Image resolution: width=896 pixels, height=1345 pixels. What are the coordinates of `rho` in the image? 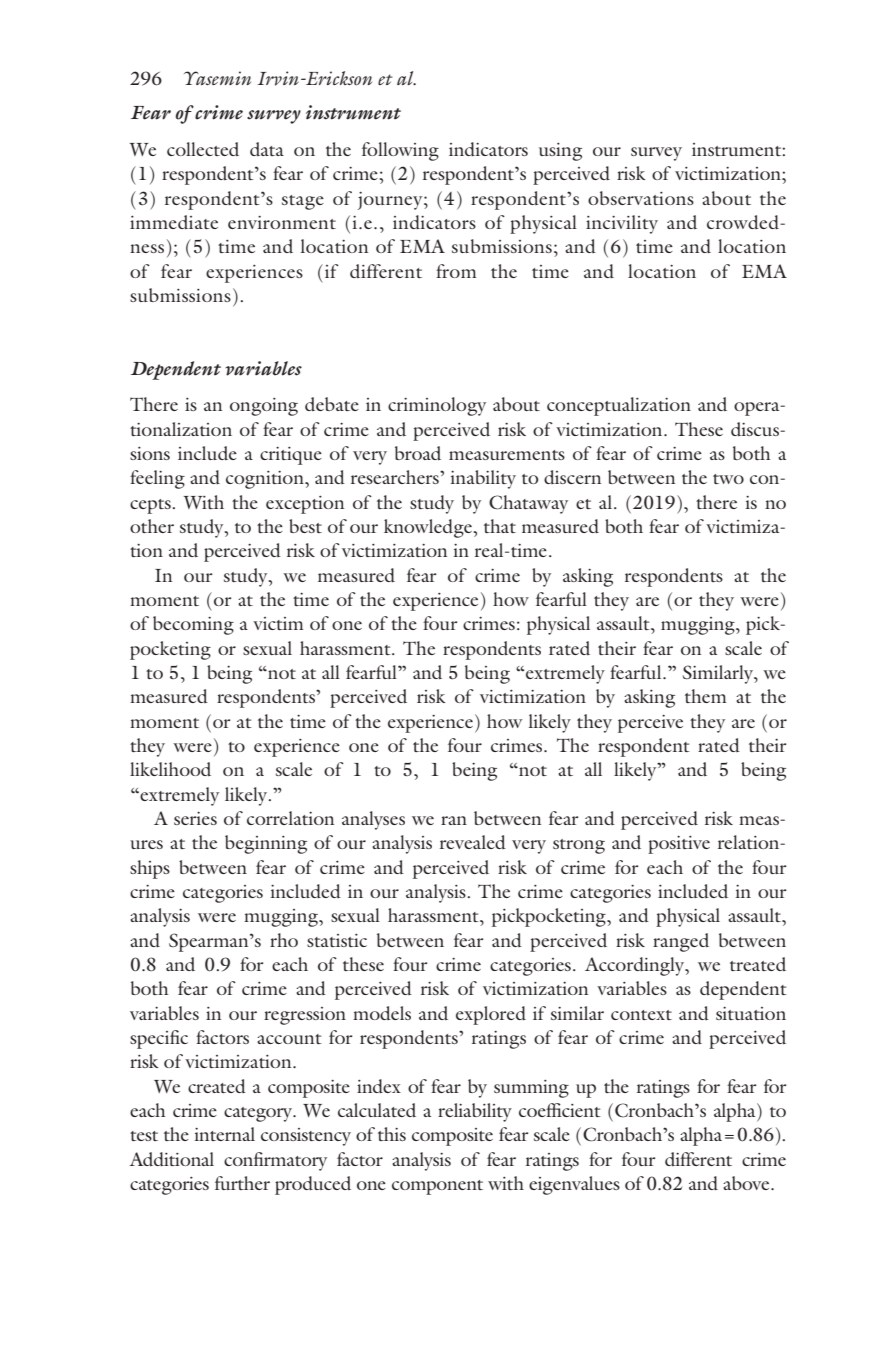 It's located at (284, 940).
